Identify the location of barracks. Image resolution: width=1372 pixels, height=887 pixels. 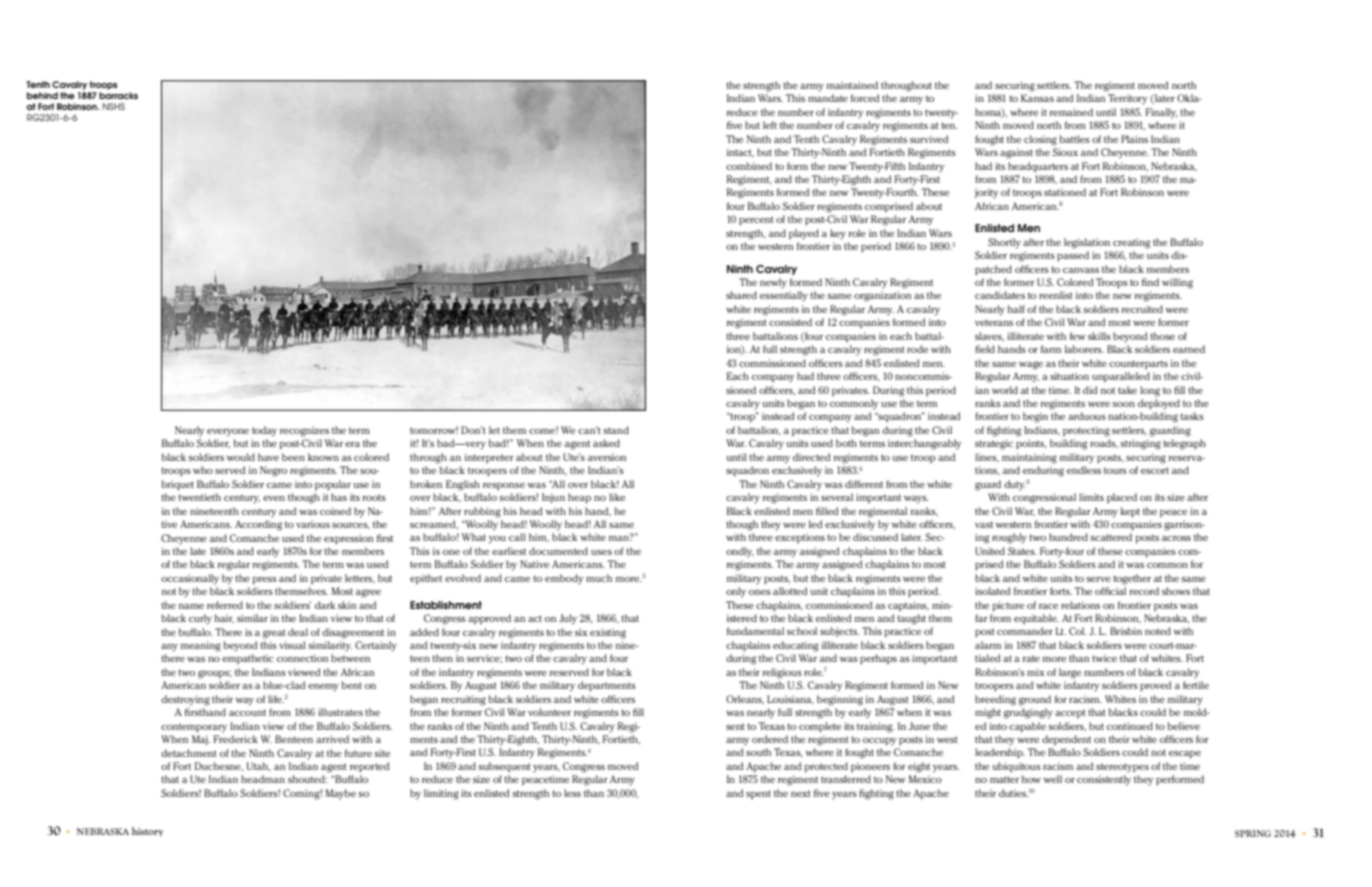
(118, 95).
